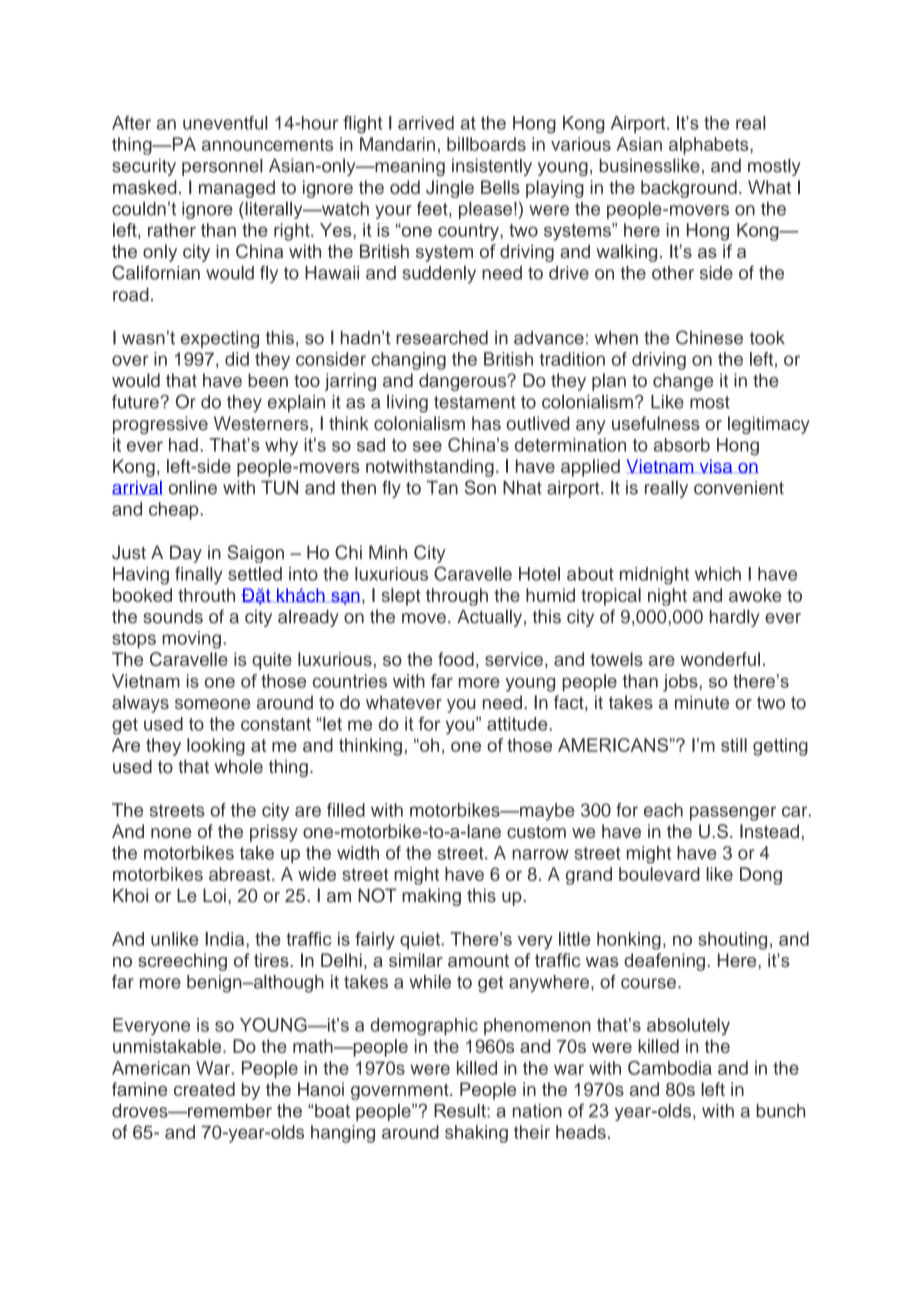  I want to click on making, so click(431, 897).
